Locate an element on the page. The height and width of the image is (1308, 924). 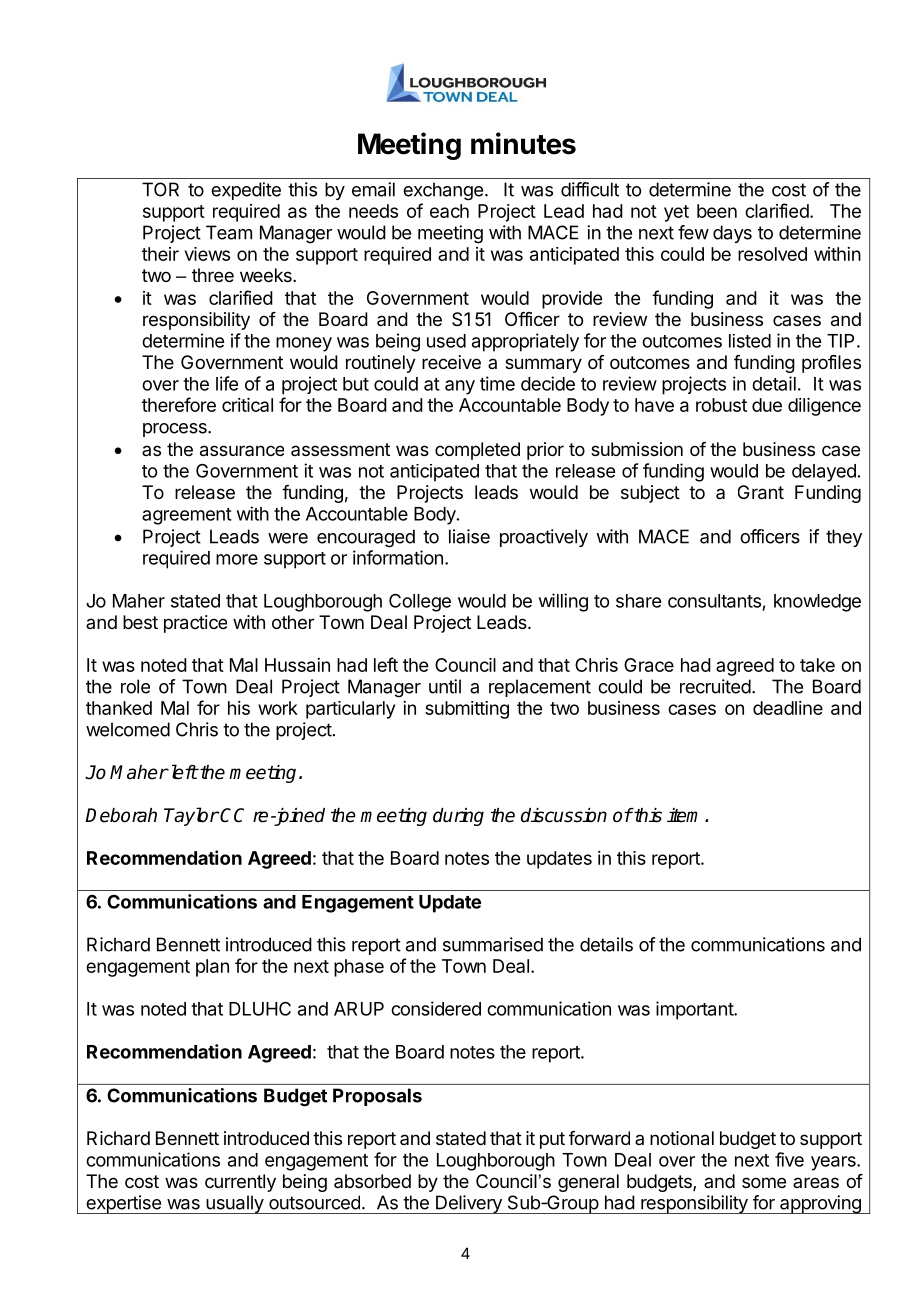
practice is located at coordinates (195, 624).
